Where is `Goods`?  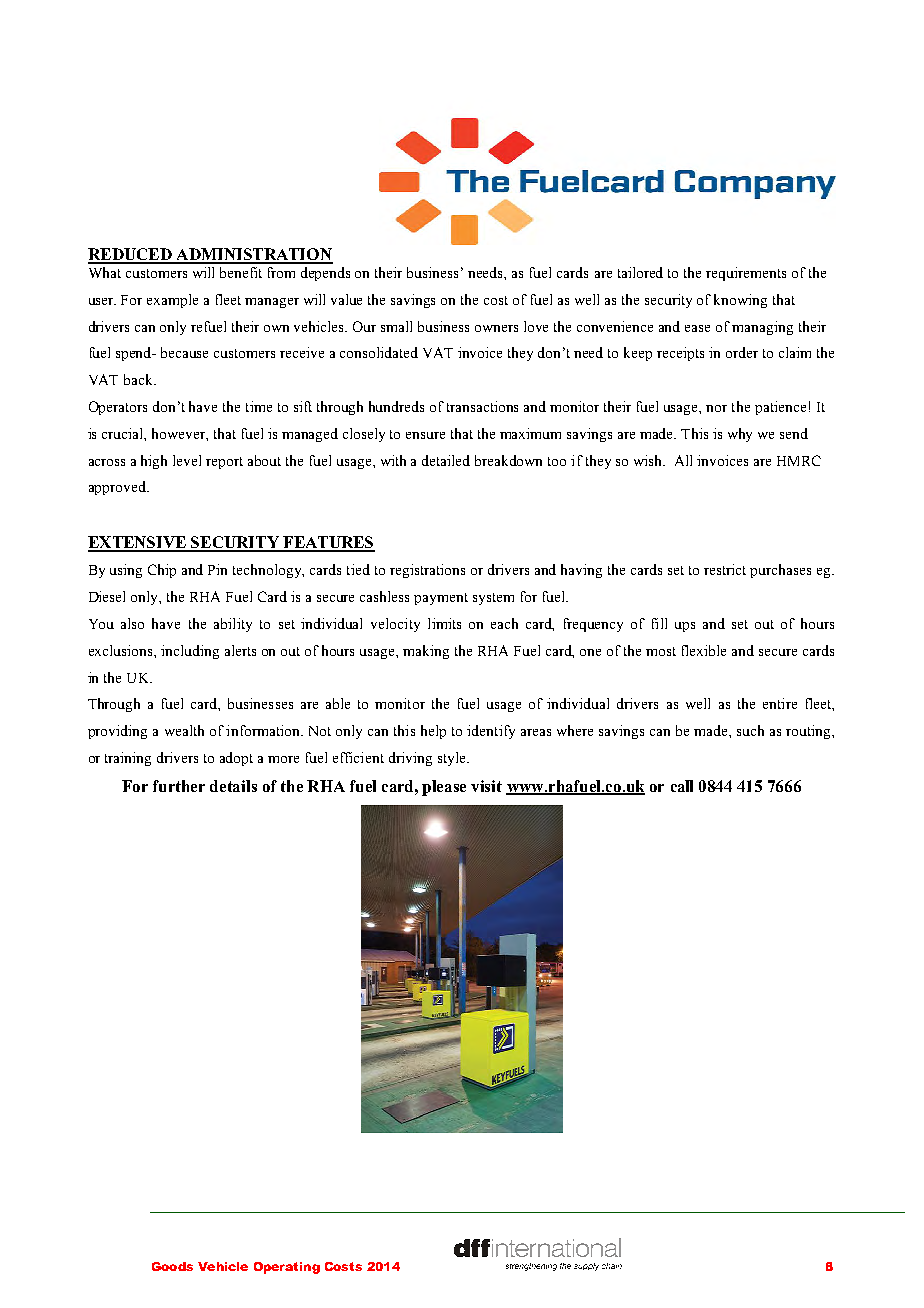 Goods is located at coordinates (172, 1266).
